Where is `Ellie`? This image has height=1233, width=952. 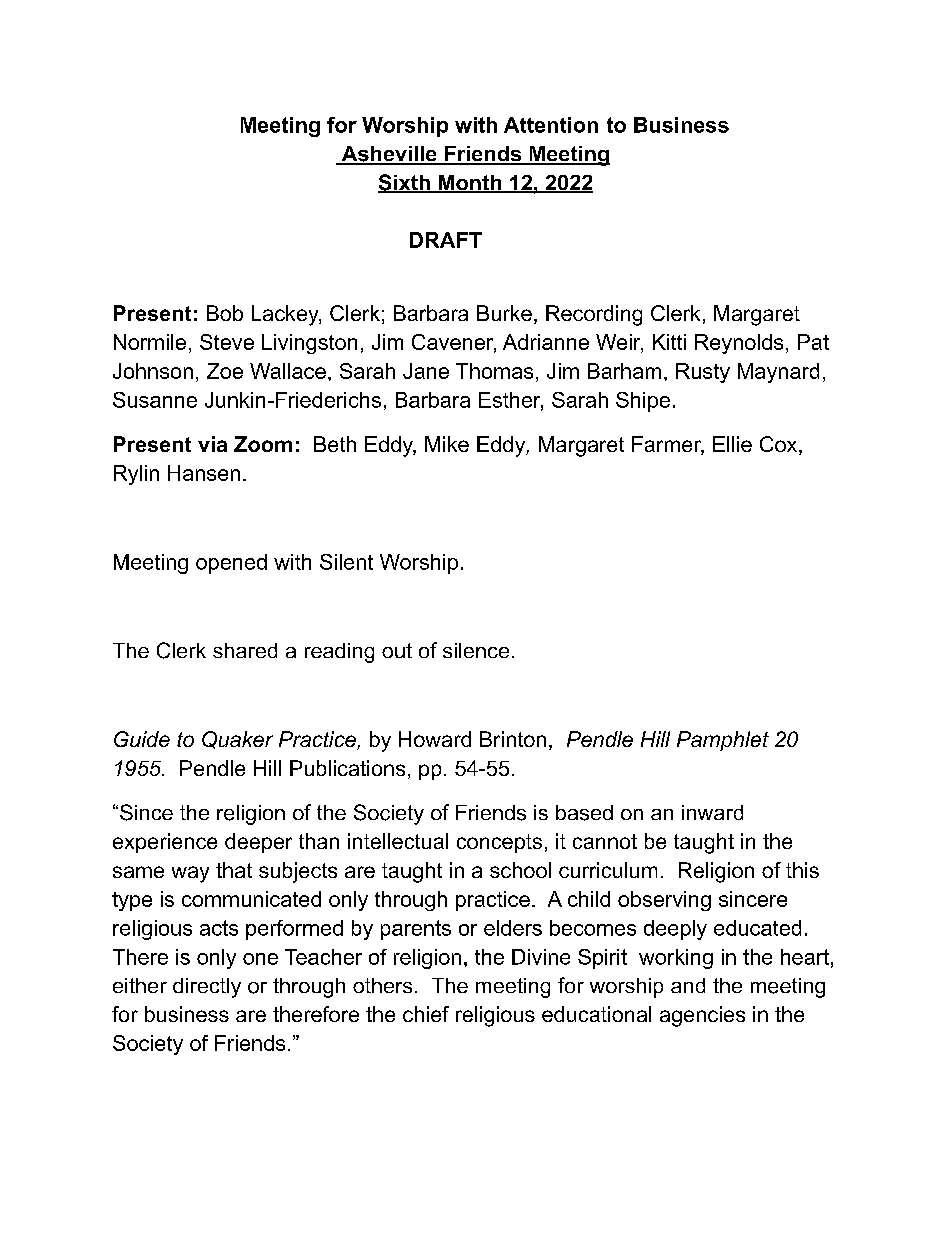
Ellie is located at coordinates (732, 444).
